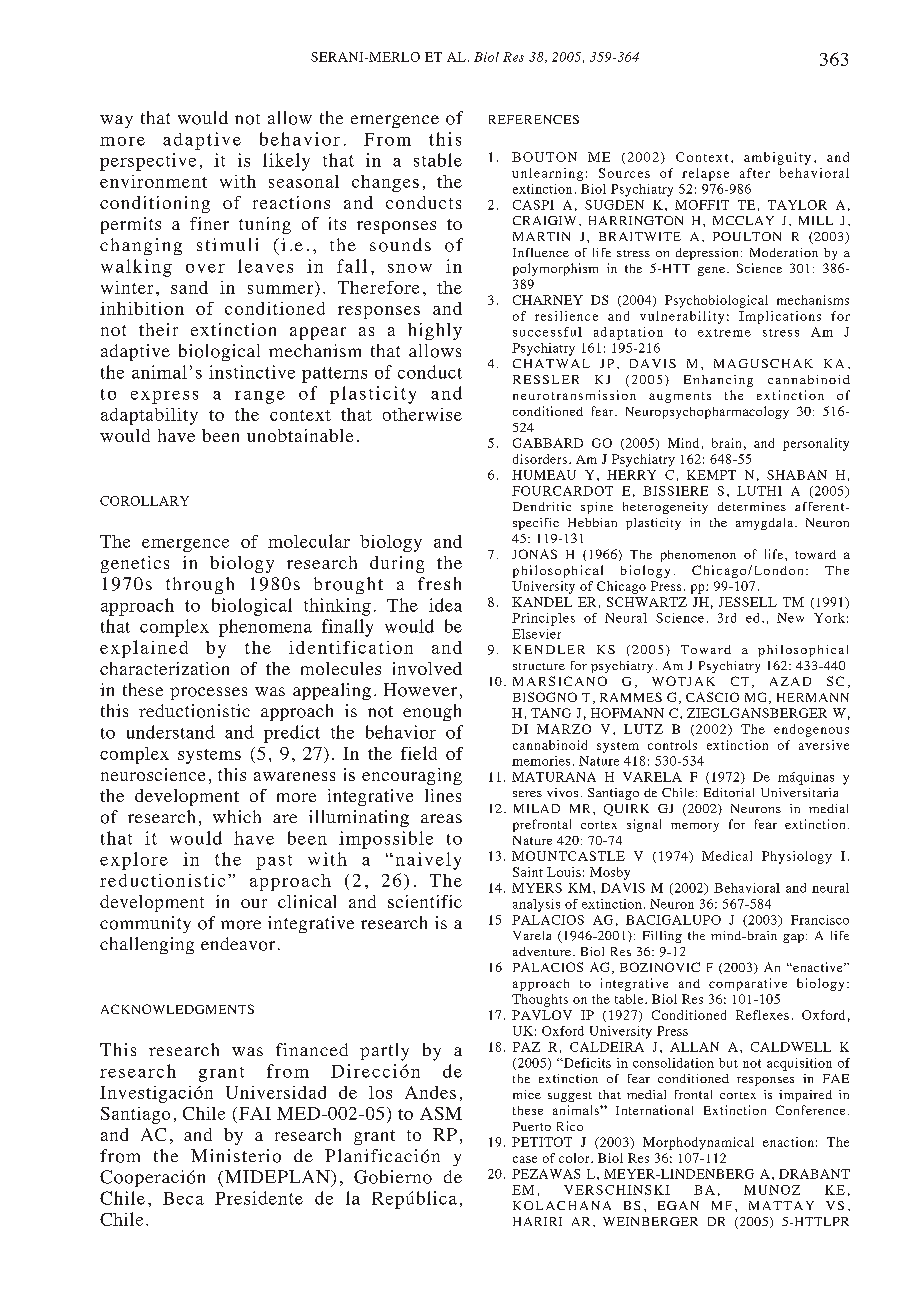  I want to click on after, so click(755, 173).
